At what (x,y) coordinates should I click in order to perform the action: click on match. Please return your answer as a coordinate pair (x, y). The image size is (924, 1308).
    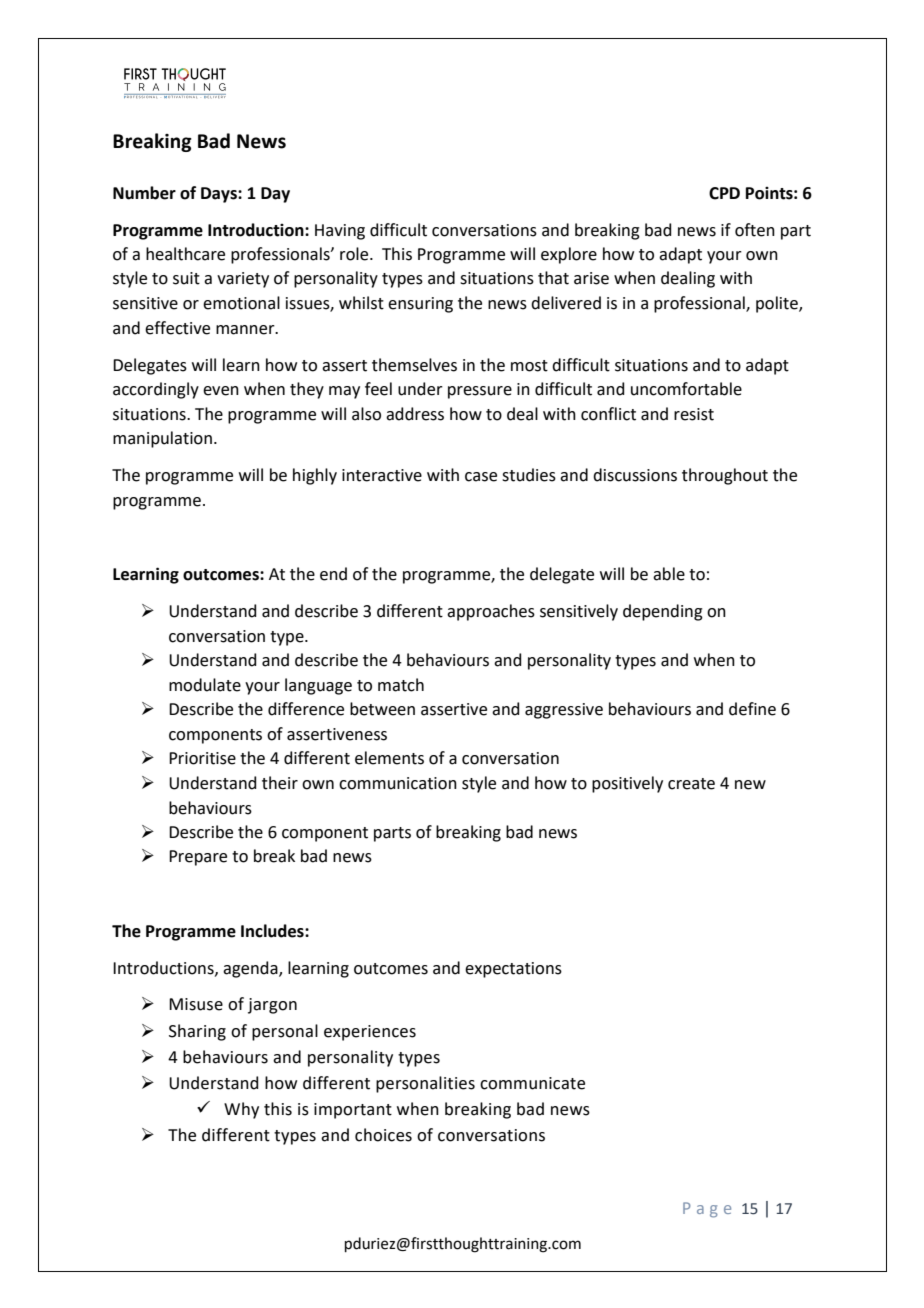
    Looking at the image, I should click on (401, 685).
